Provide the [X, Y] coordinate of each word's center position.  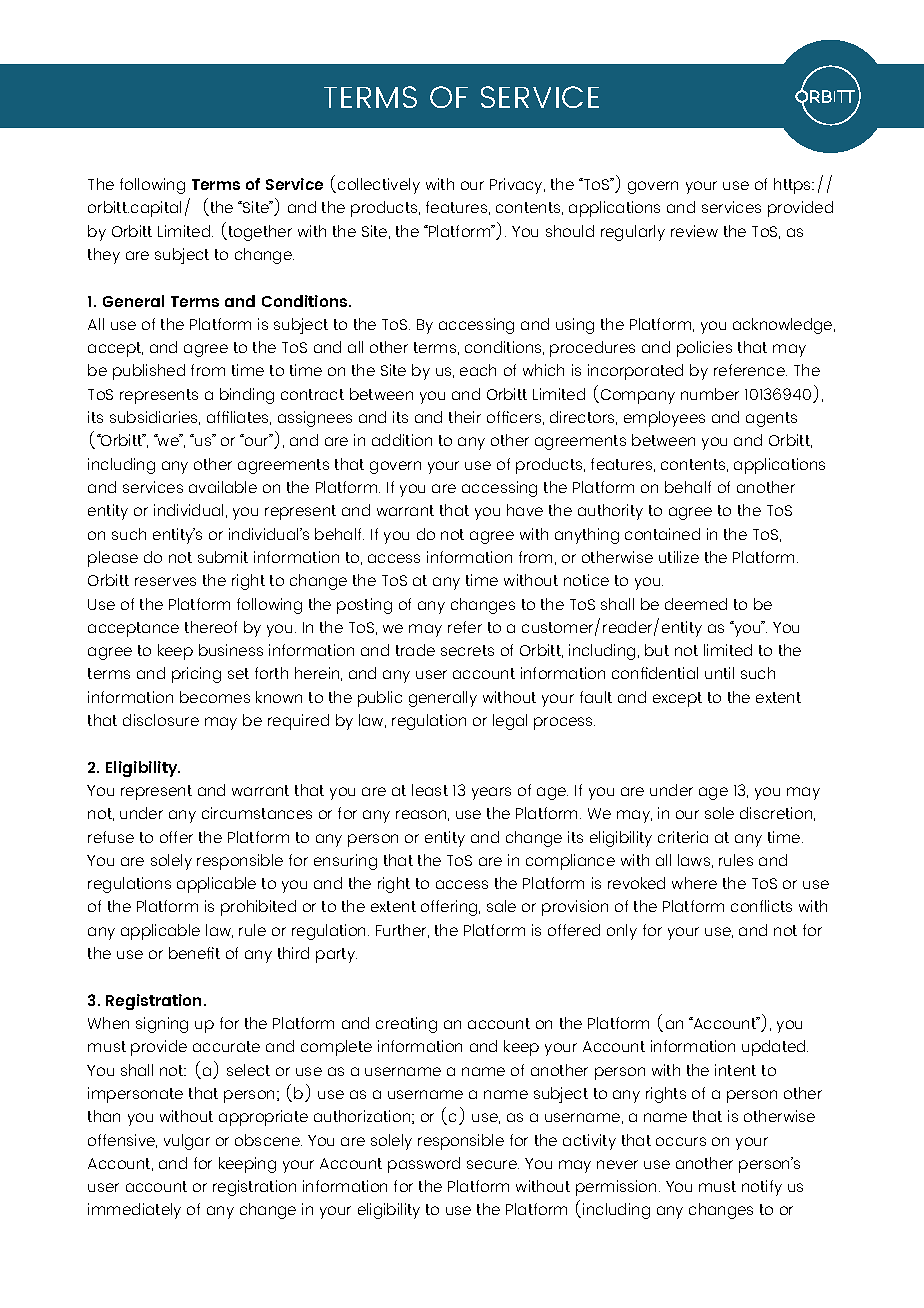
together [259, 233]
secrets [467, 650]
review [694, 231]
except [677, 699]
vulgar [187, 1142]
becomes [215, 697]
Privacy [517, 186]
